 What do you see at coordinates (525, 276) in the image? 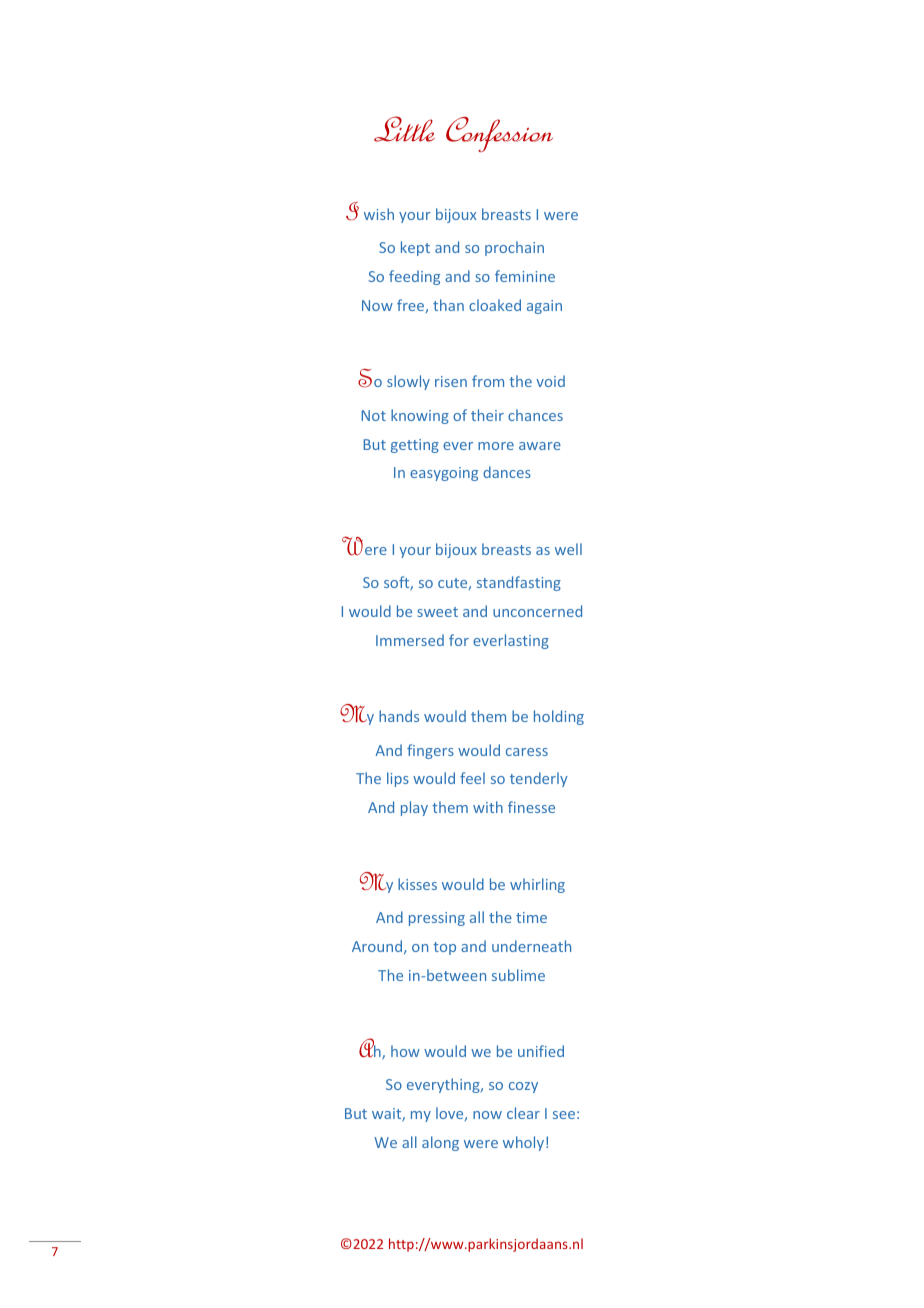
I see `feminine` at bounding box center [525, 276].
